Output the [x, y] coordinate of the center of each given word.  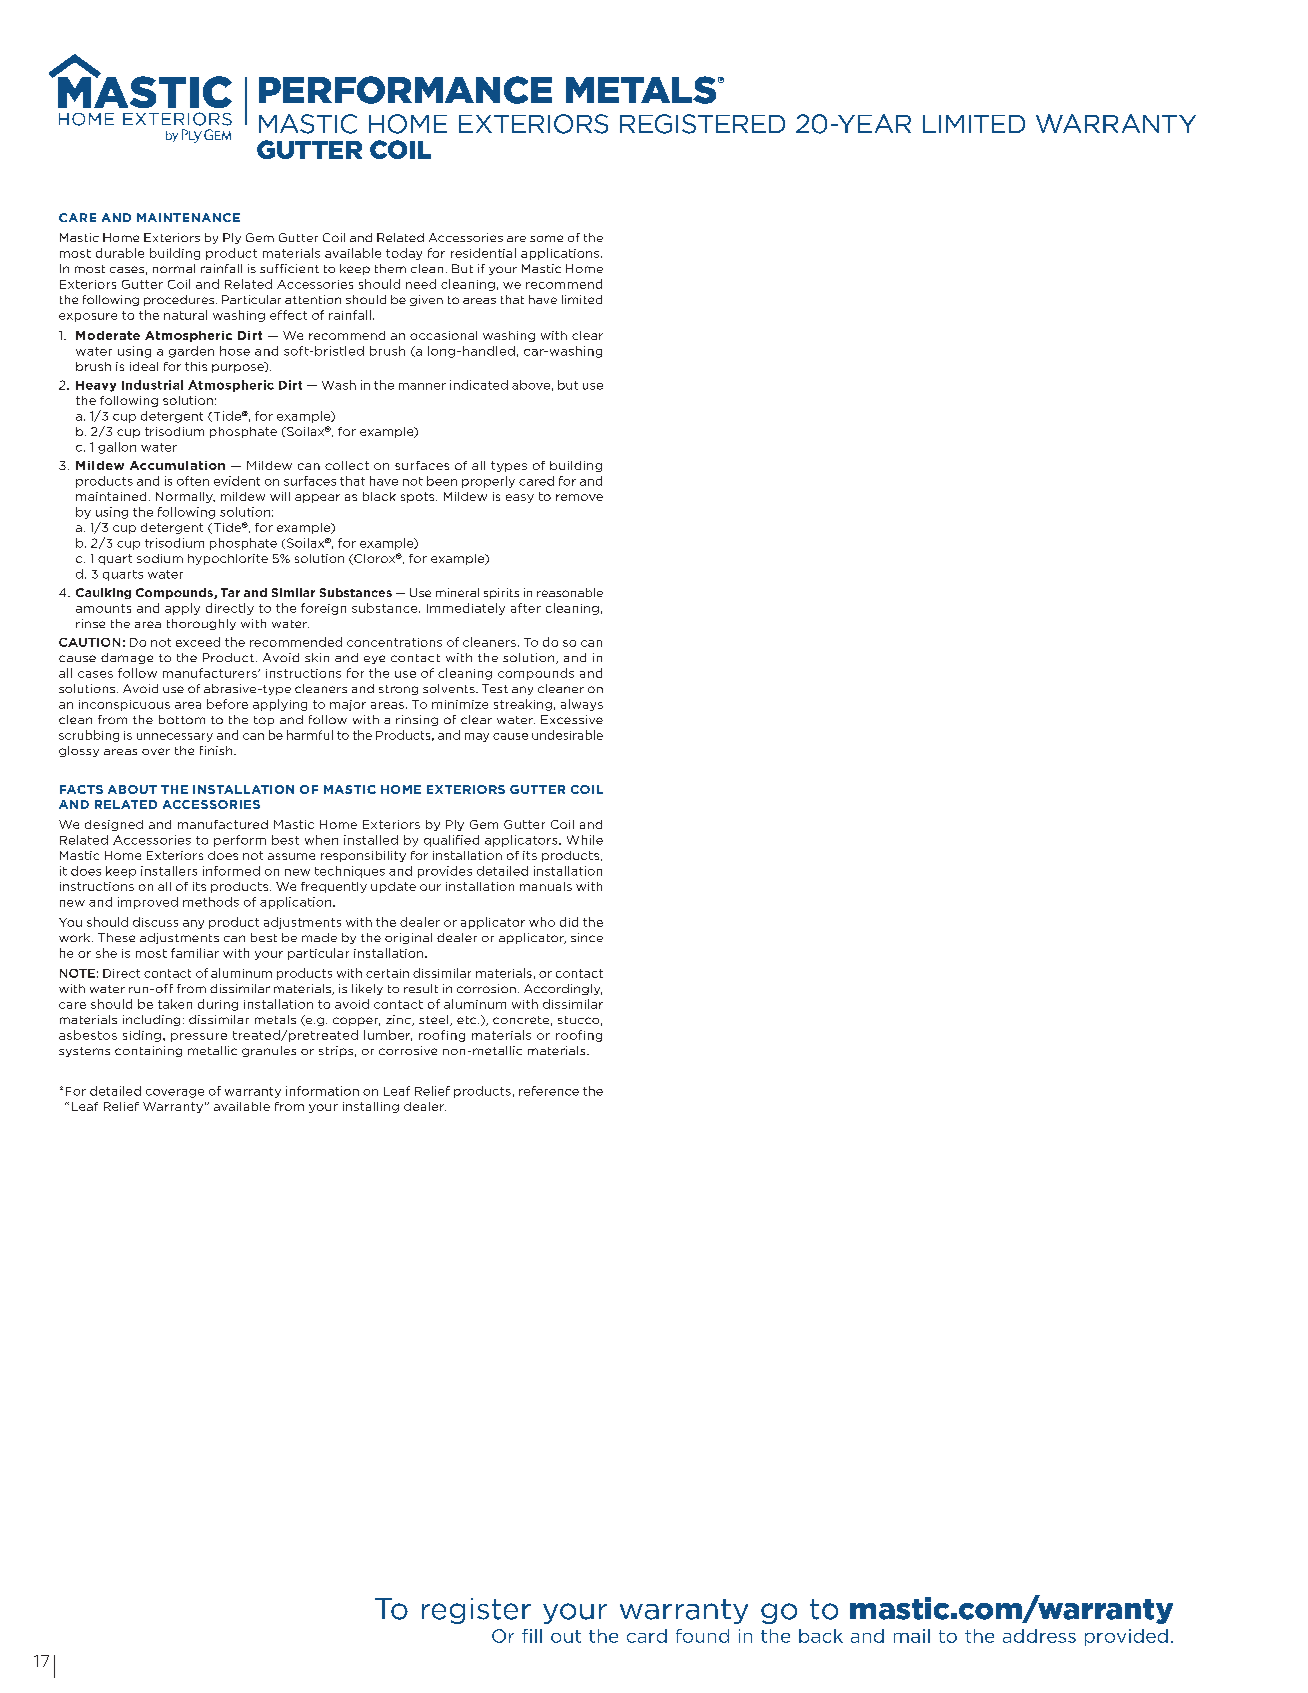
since [587, 937]
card [647, 1636]
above [531, 385]
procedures [179, 300]
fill [532, 1636]
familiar [195, 953]
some [546, 238]
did [569, 922]
